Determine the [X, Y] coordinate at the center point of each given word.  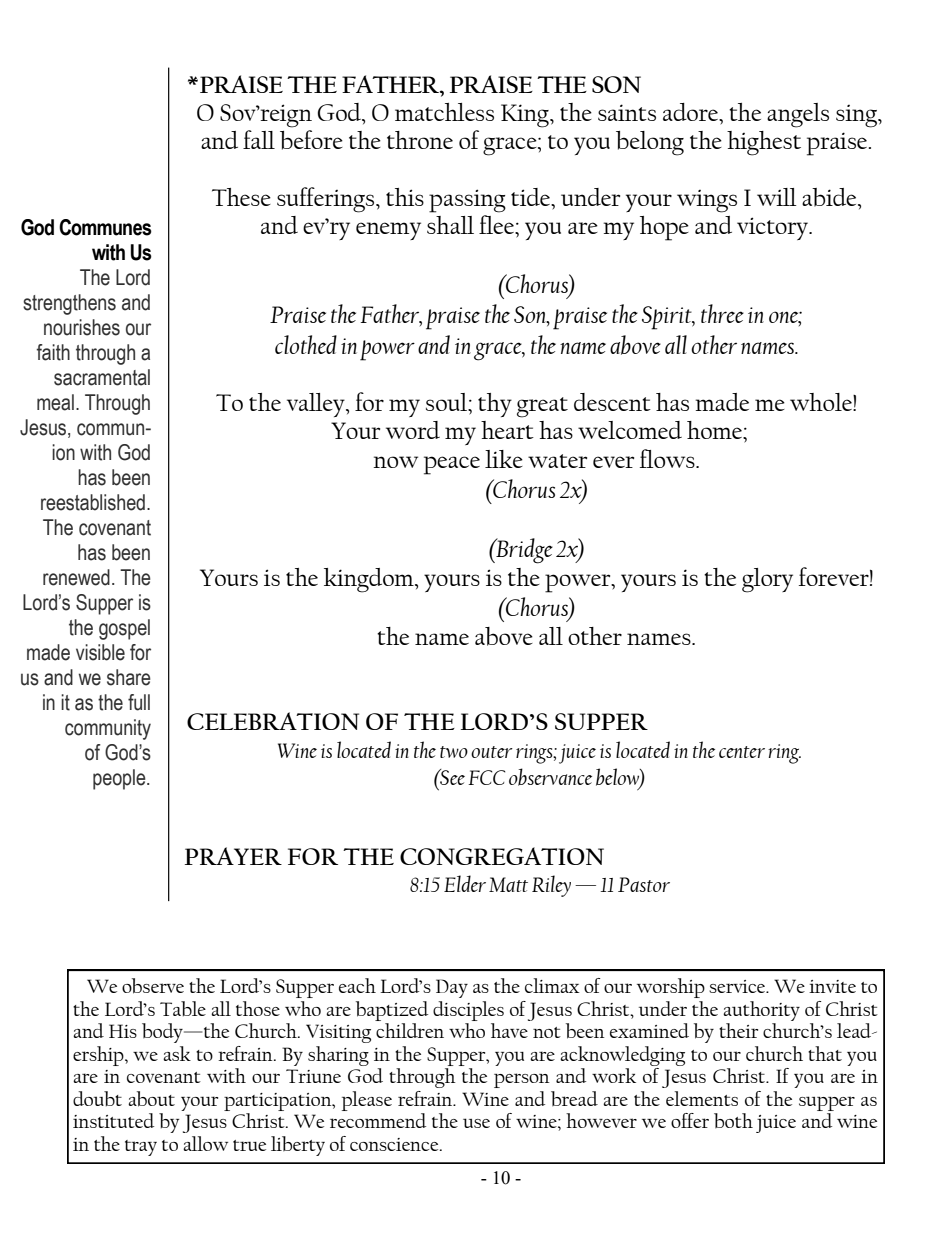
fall [259, 139]
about [151, 1099]
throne [420, 140]
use [476, 1123]
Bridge [523, 551]
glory [767, 580]
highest [764, 143]
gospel [124, 629]
